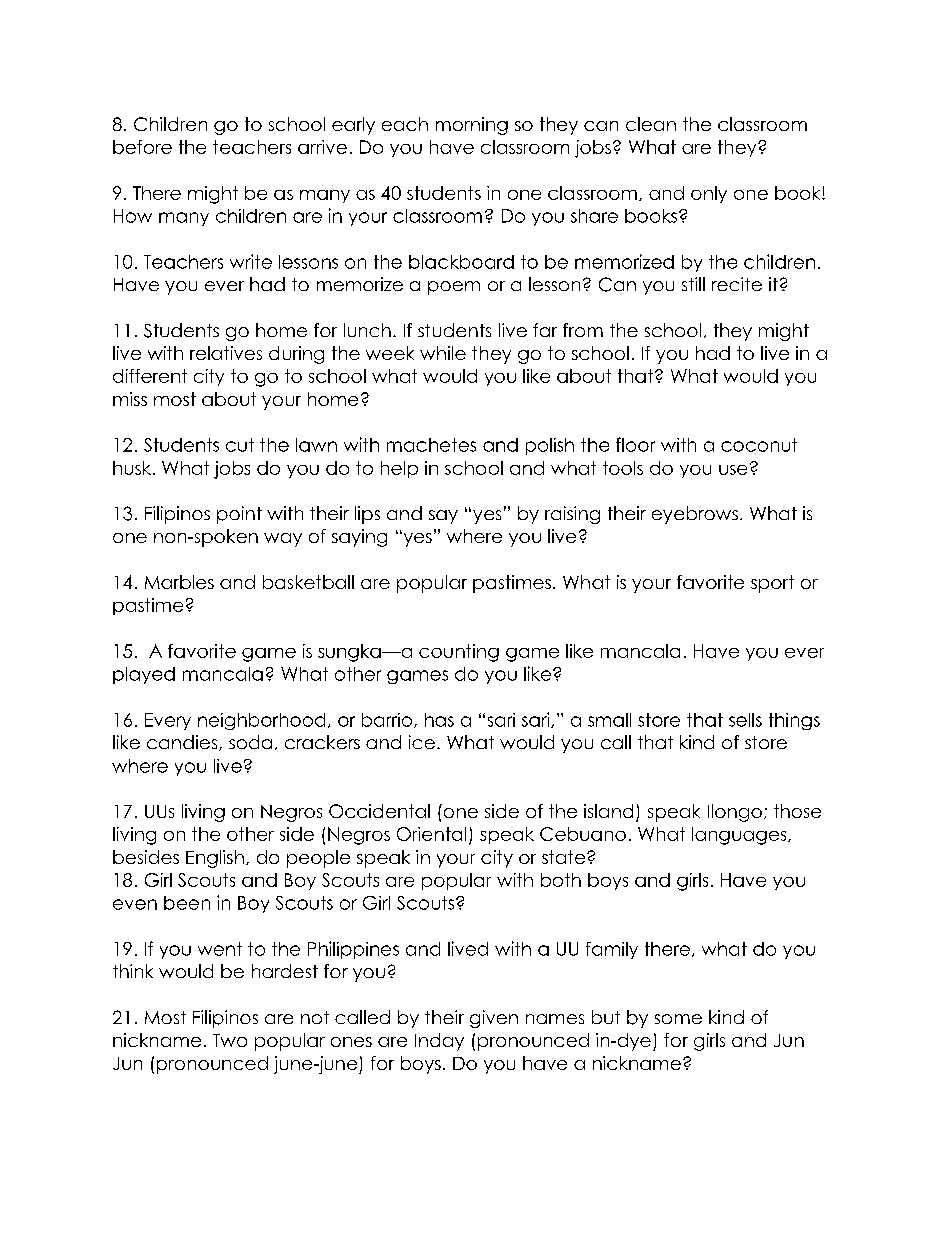 The image size is (952, 1233). What do you see at coordinates (240, 445) in the screenshot?
I see `cut` at bounding box center [240, 445].
